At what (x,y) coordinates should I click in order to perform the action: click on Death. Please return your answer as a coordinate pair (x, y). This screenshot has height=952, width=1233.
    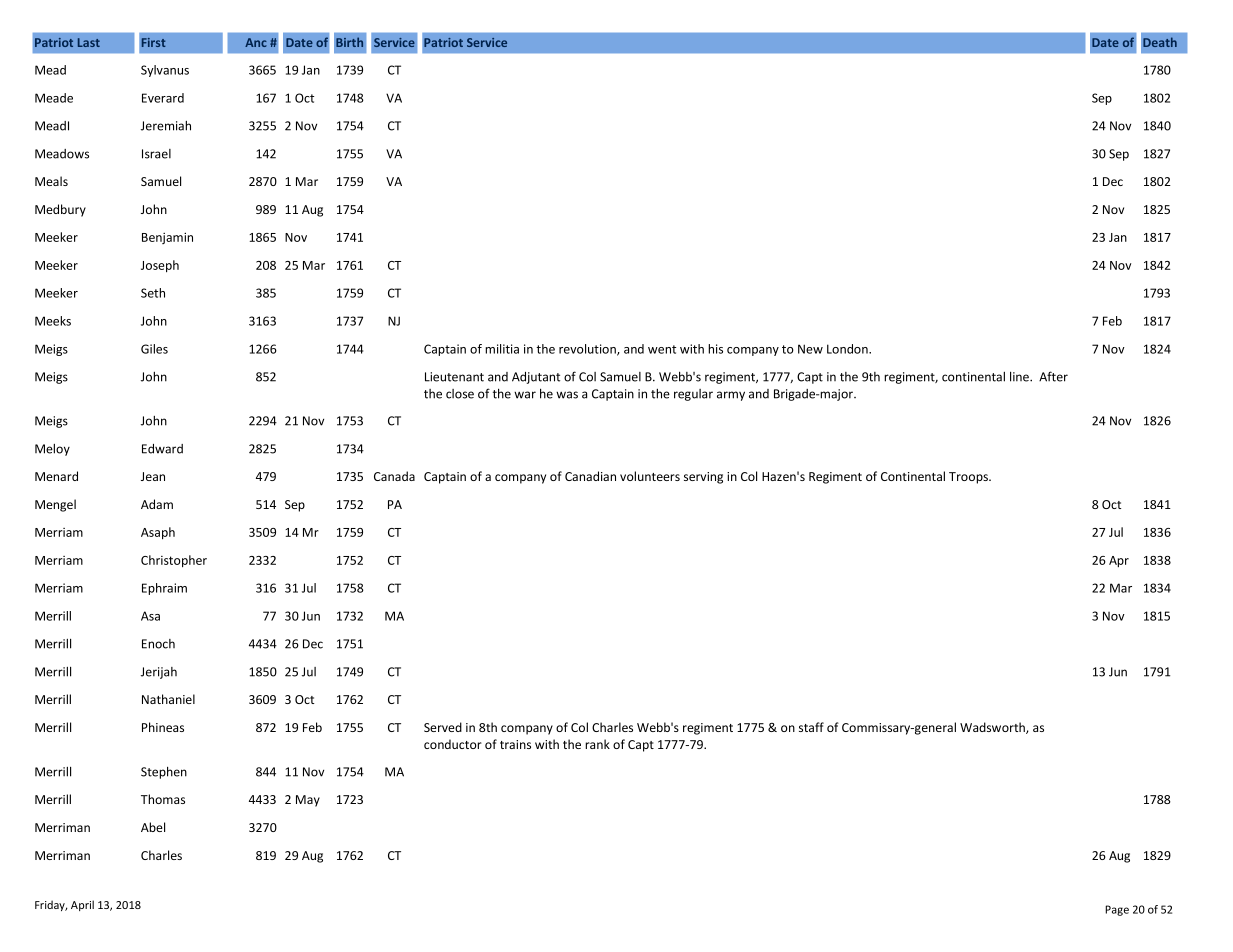
    Looking at the image, I should click on (1160, 42).
